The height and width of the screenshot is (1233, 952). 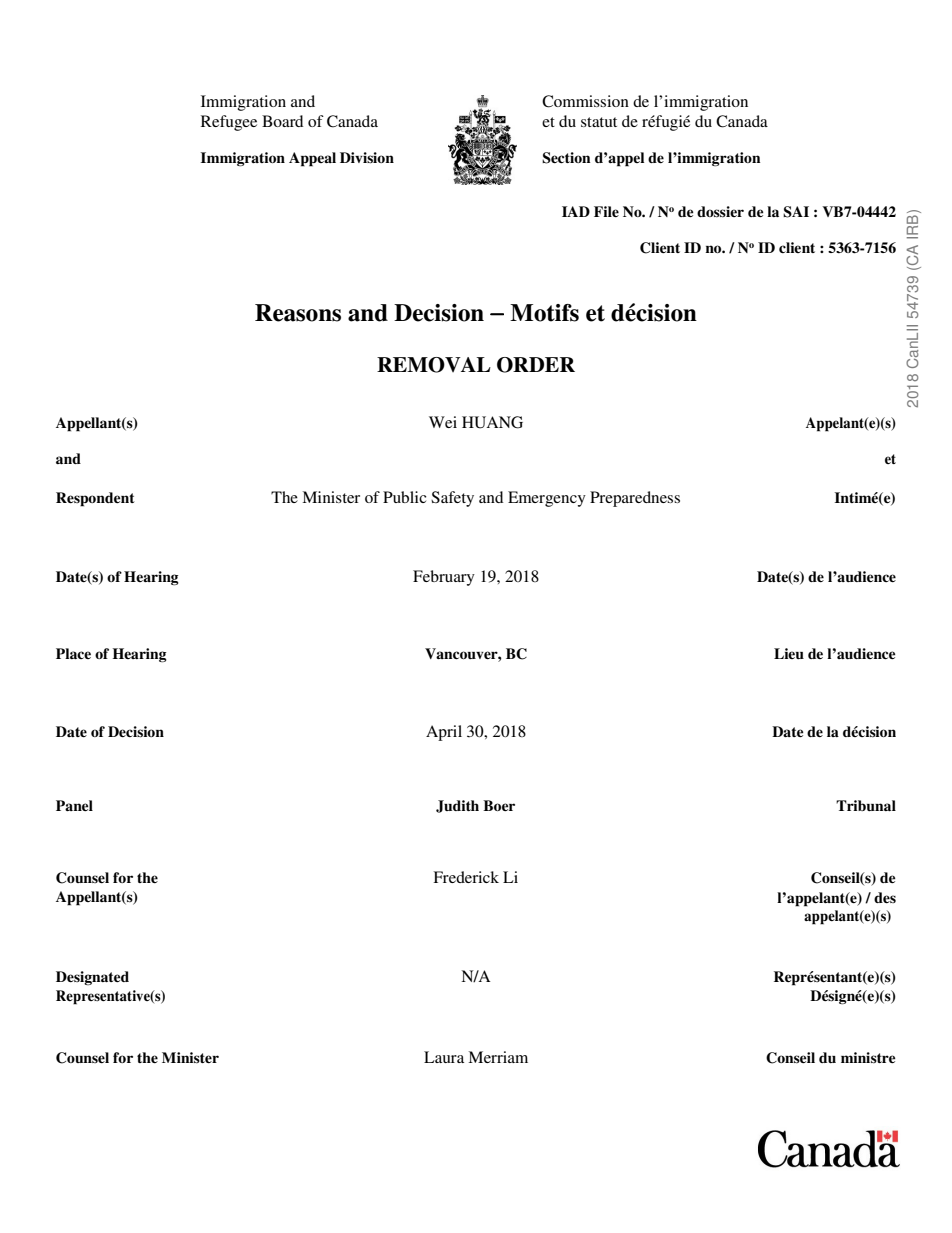 I want to click on Section, so click(x=566, y=158).
